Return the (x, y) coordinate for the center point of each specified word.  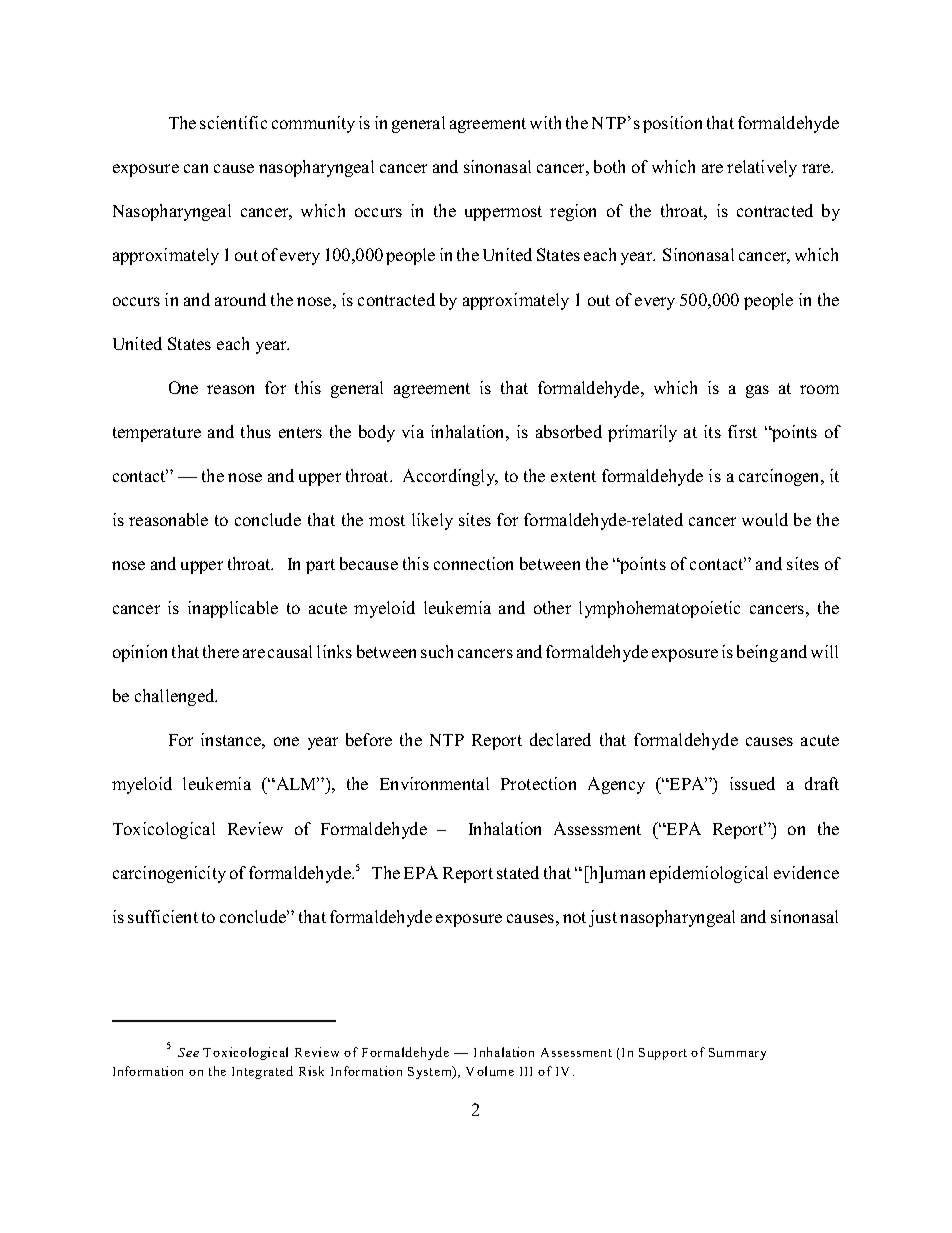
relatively (762, 168)
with (545, 122)
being (757, 653)
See (188, 1052)
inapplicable (233, 609)
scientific (233, 122)
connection (473, 563)
